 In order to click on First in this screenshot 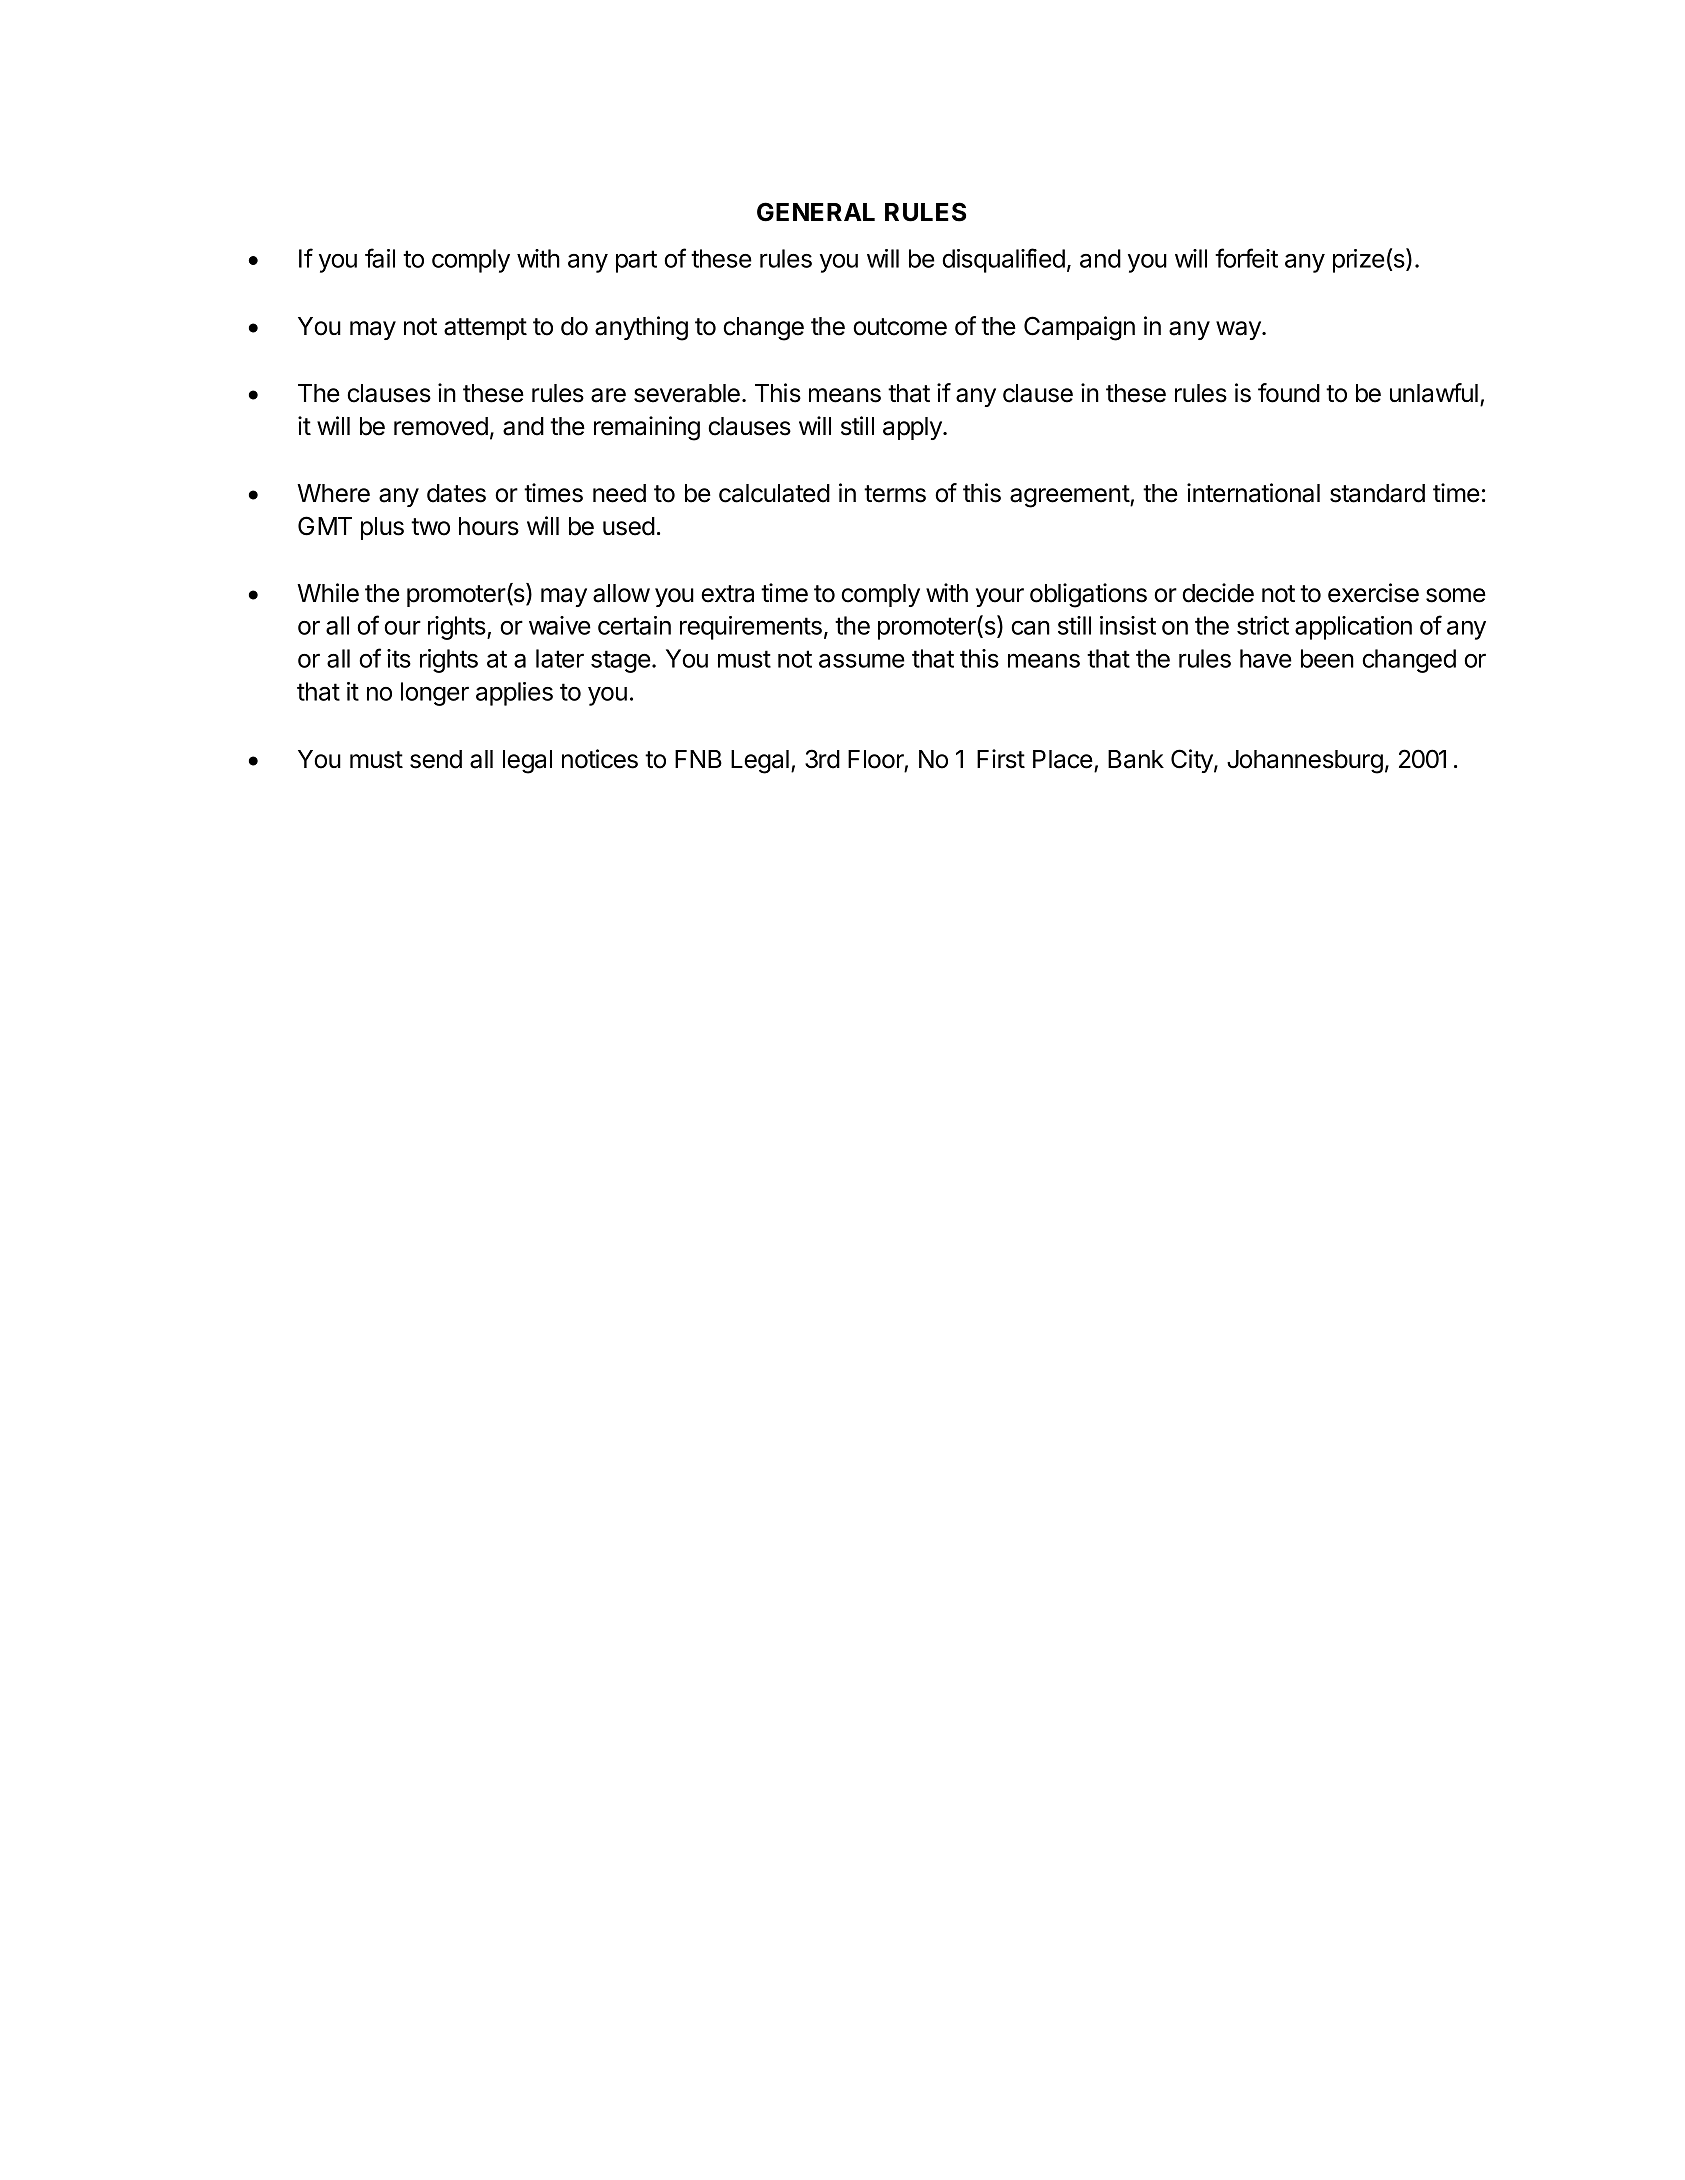, I will do `click(1001, 759)`.
